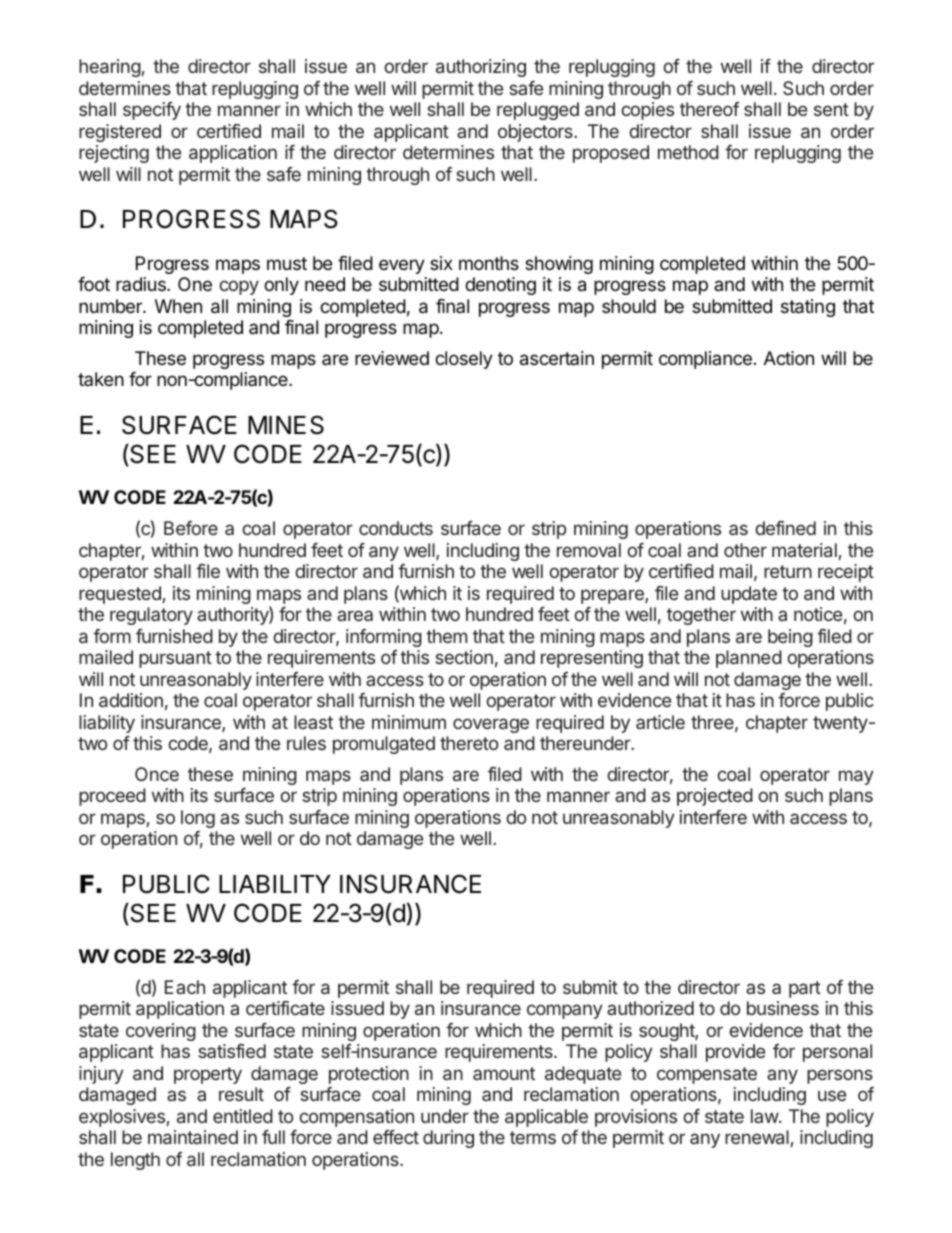  Describe the element at coordinates (396, 528) in the page. I see `conducts` at that location.
